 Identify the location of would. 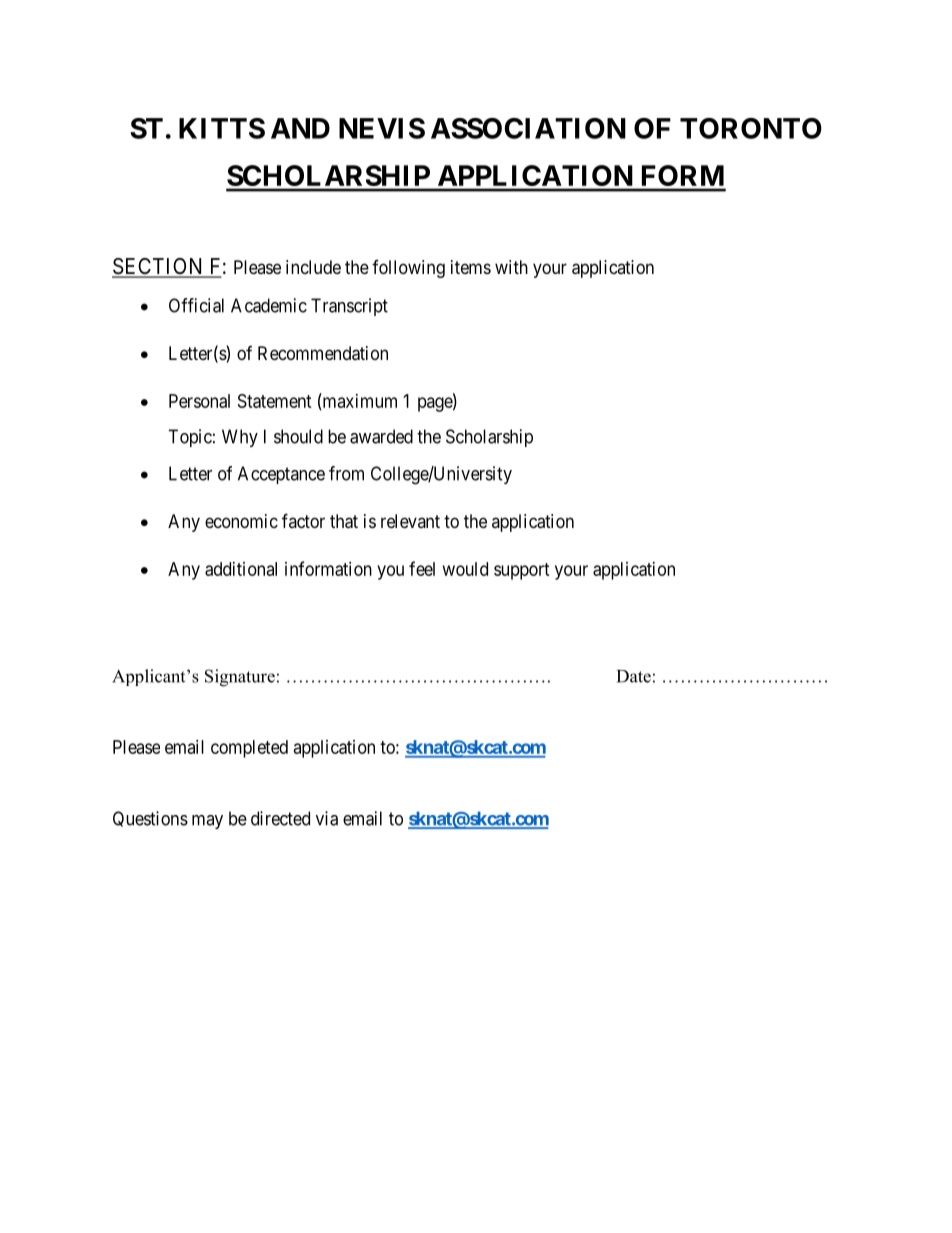
(465, 569).
